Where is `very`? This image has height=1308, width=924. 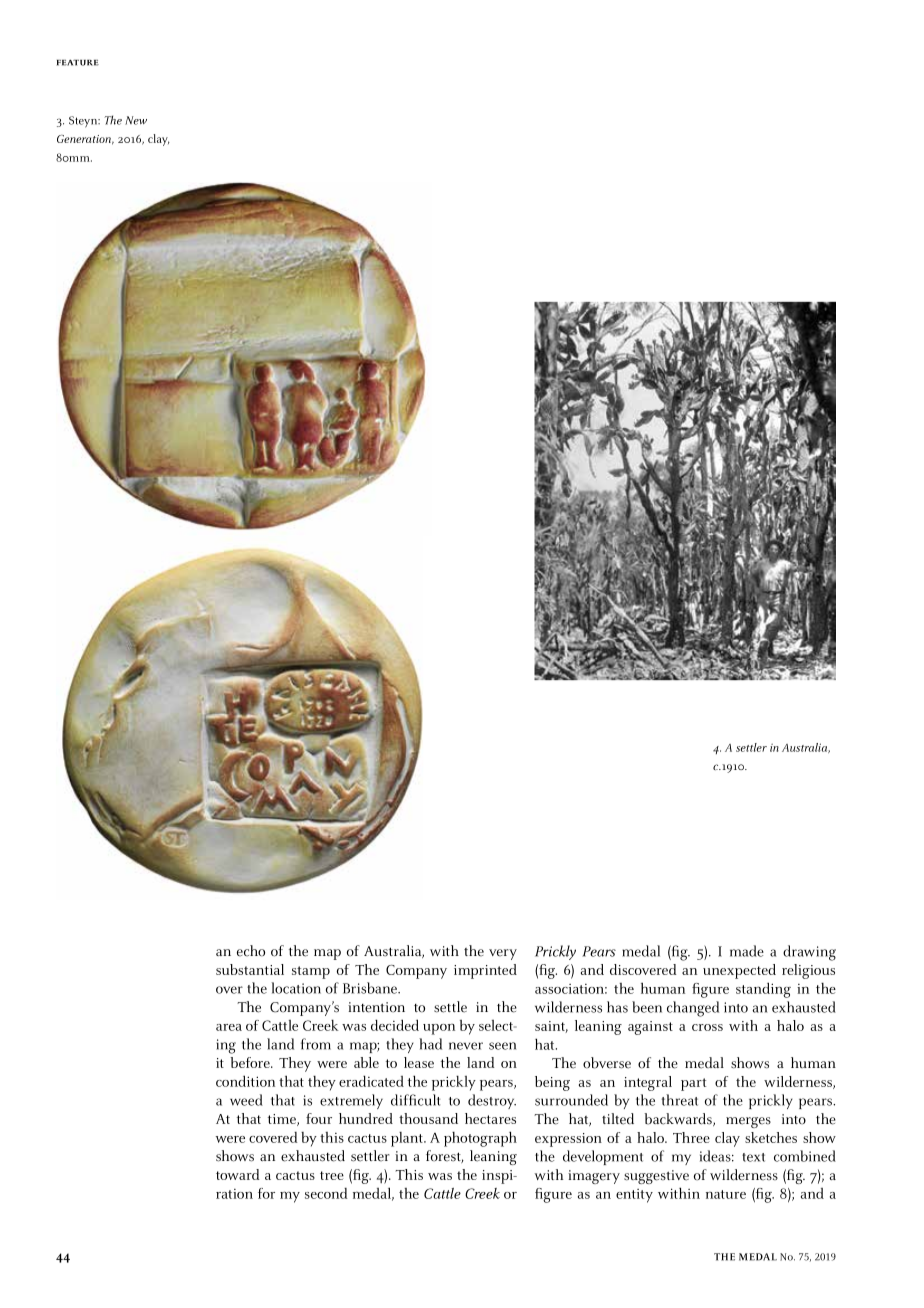 very is located at coordinates (503, 954).
